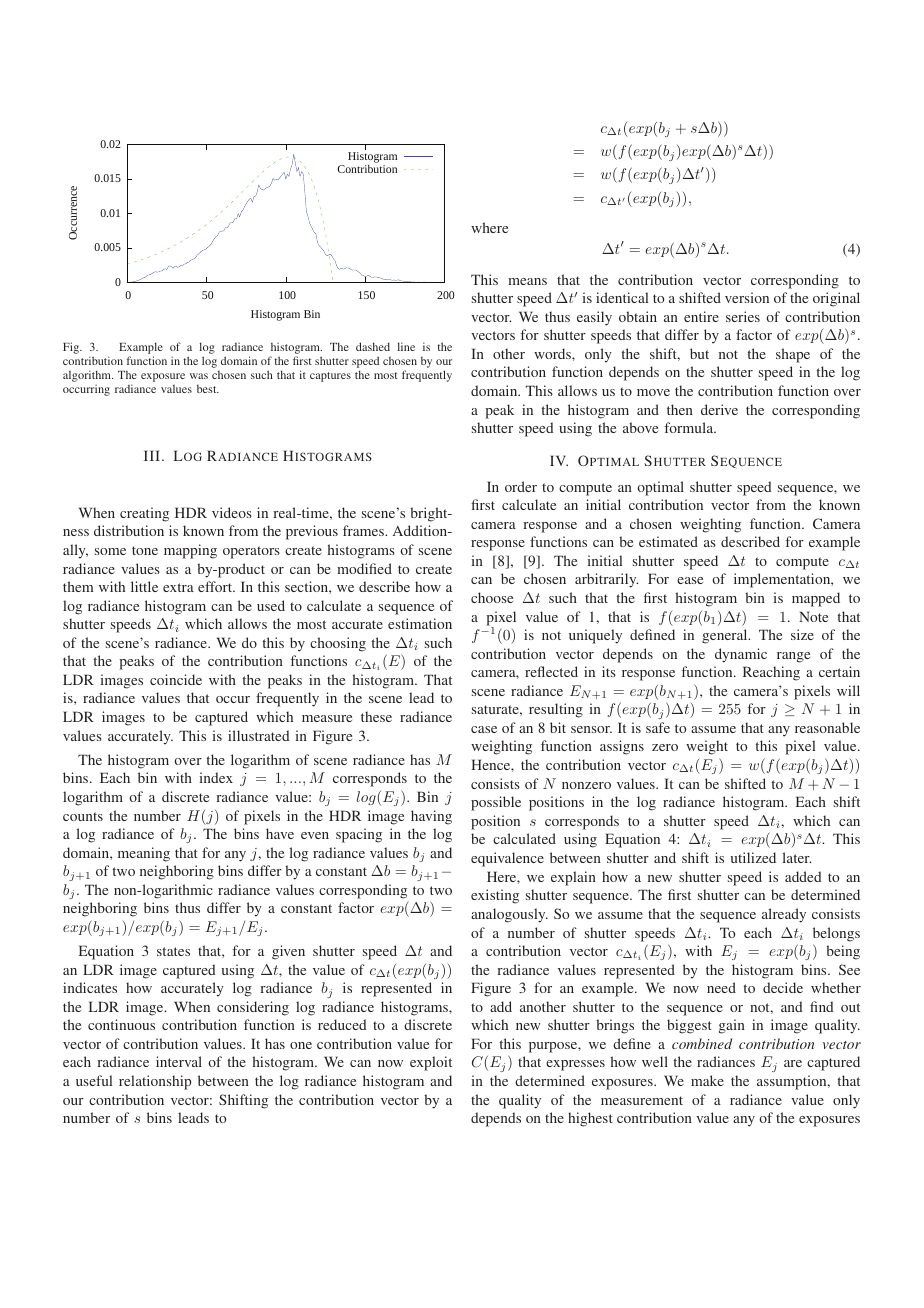  I want to click on derive, so click(719, 409).
